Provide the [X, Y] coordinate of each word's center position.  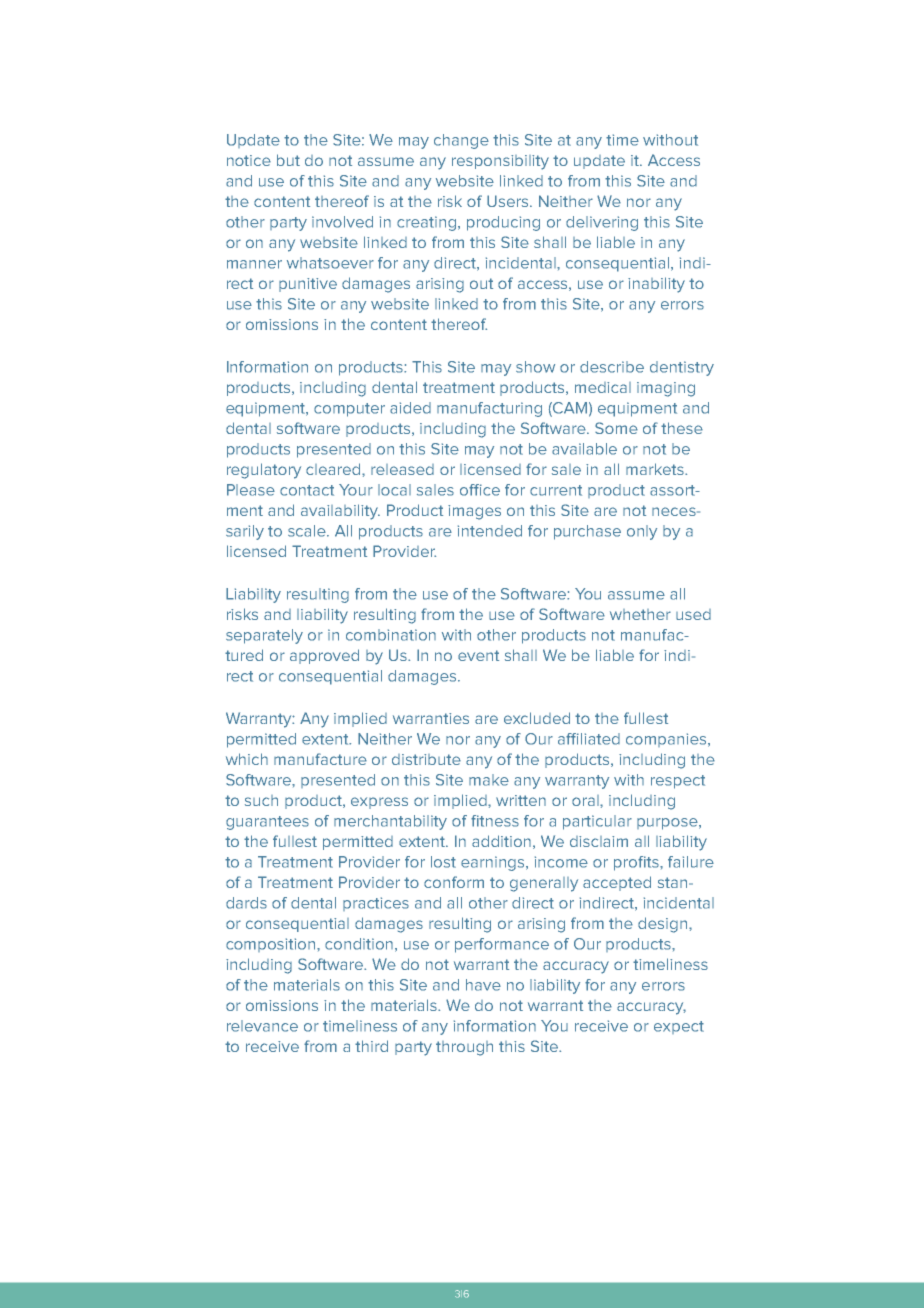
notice [249, 160]
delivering [602, 223]
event [478, 655]
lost [443, 862]
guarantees [267, 823]
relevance [262, 1026]
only [642, 532]
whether [640, 614]
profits [637, 863]
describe [612, 367]
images [474, 512]
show [535, 367]
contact [307, 490]
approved [324, 656]
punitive [308, 285]
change [461, 141]
